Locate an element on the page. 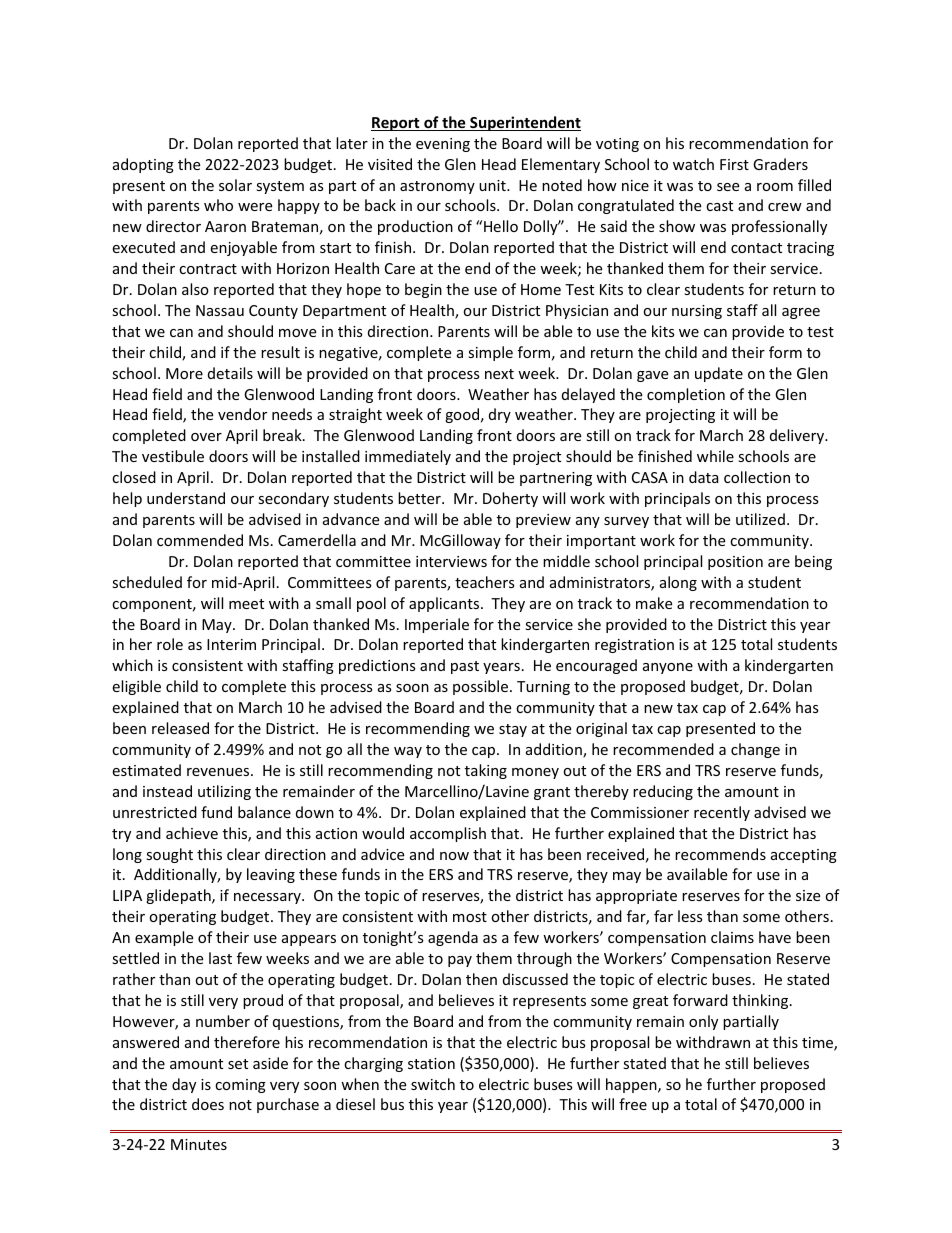 The height and width of the document is (1233, 952). solar is located at coordinates (235, 185).
